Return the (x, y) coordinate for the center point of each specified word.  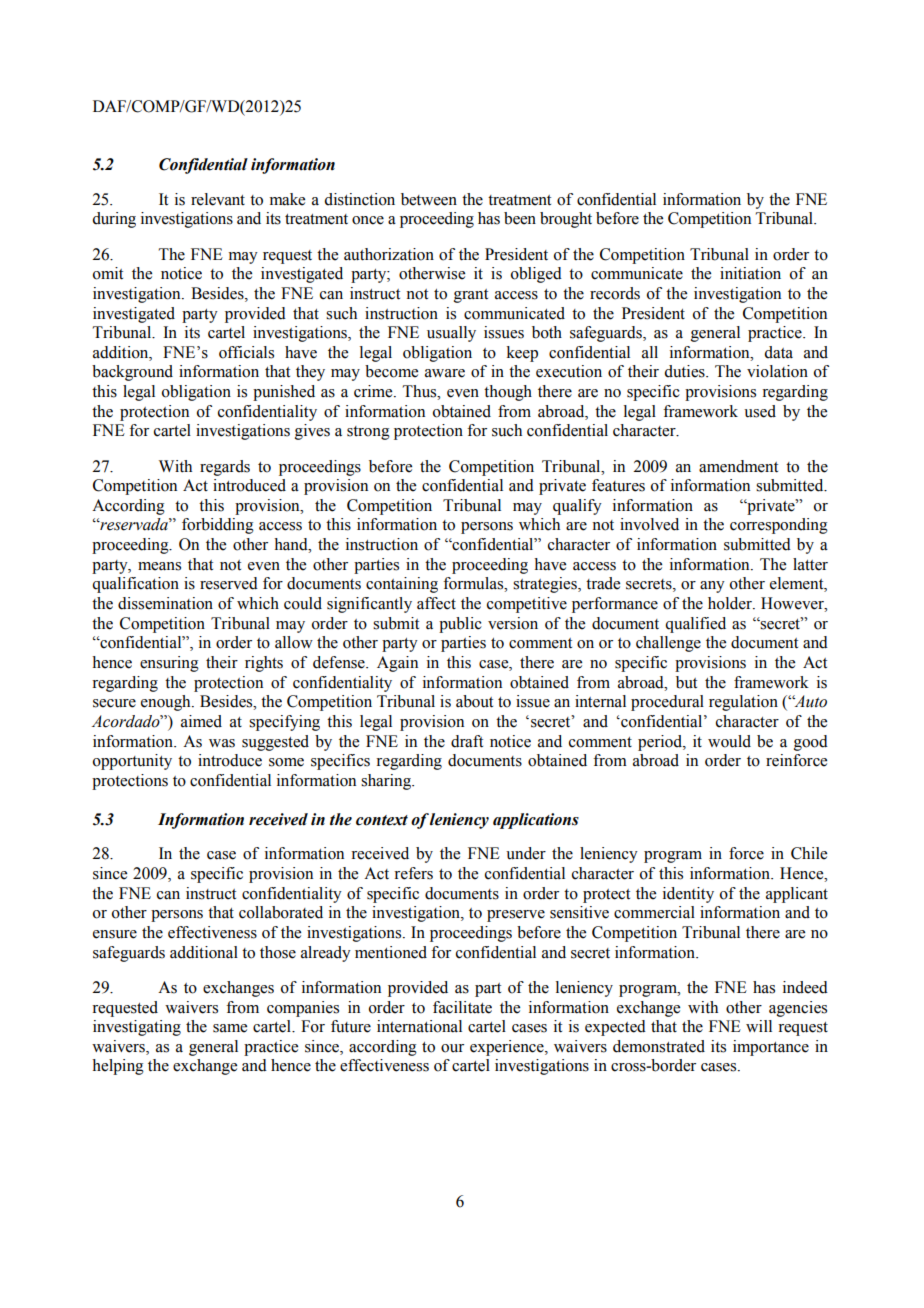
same (230, 1028)
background (132, 373)
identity (688, 895)
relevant (218, 199)
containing (402, 585)
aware (445, 373)
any (712, 587)
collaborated (281, 912)
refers (413, 873)
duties (685, 371)
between (429, 199)
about (474, 701)
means (159, 566)
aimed (201, 721)
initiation (750, 273)
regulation (743, 703)
